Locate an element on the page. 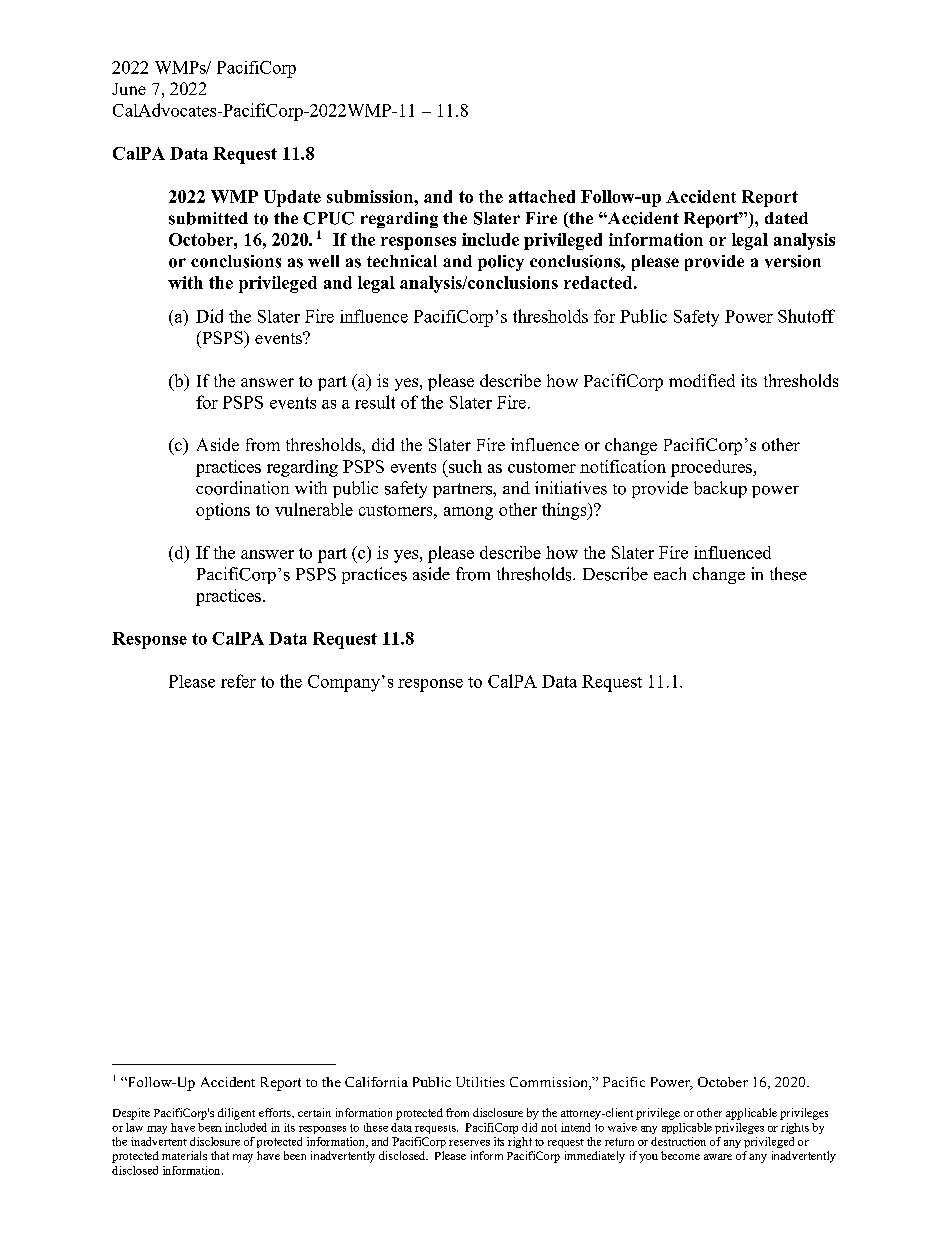 This document has width=952, height=1233. dated is located at coordinates (786, 218).
